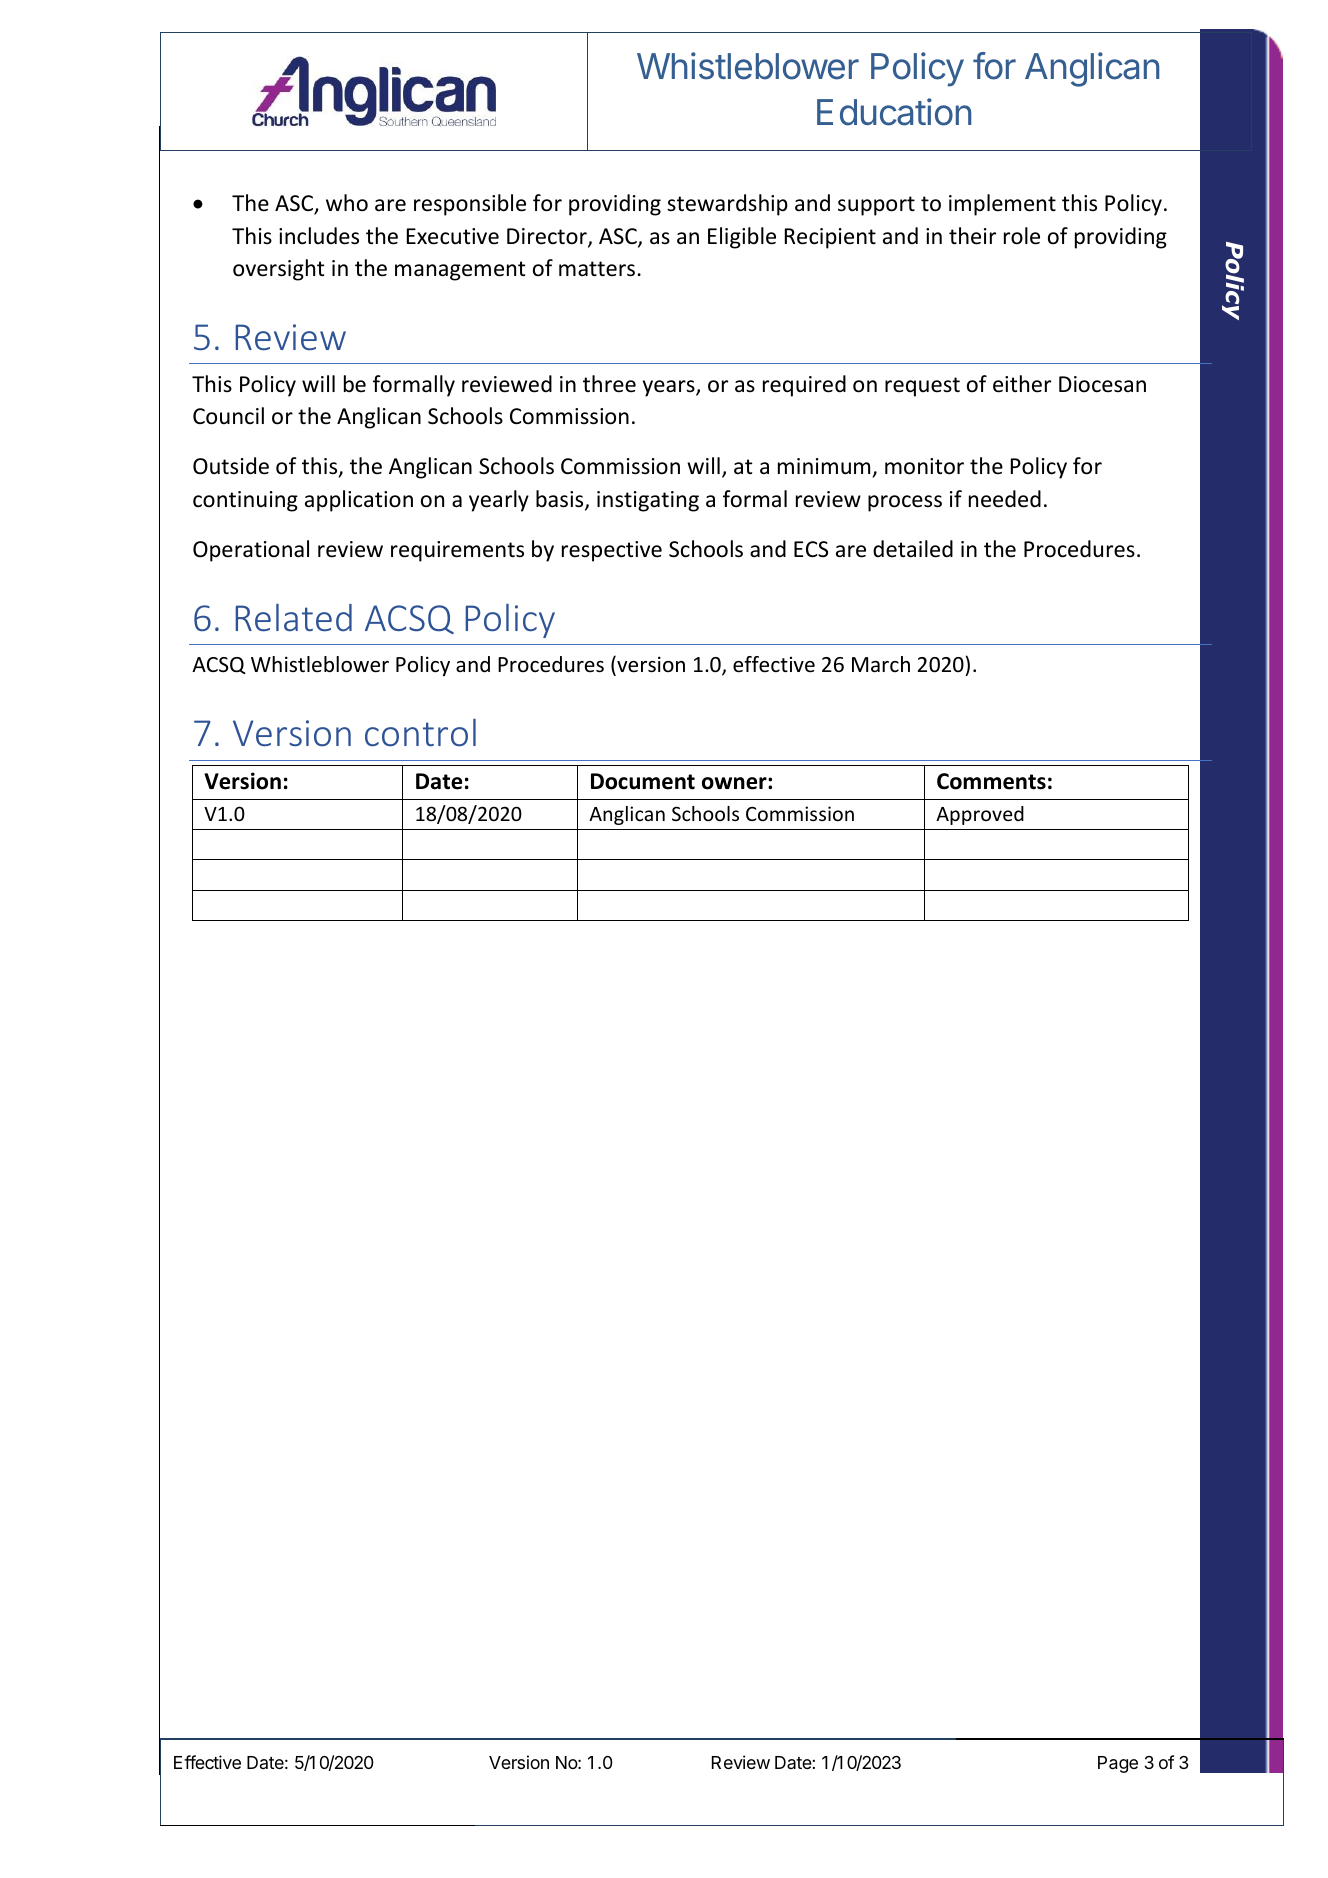 Image resolution: width=1328 pixels, height=1878 pixels. Describe the element at coordinates (643, 781) in the screenshot. I see `Document` at that location.
